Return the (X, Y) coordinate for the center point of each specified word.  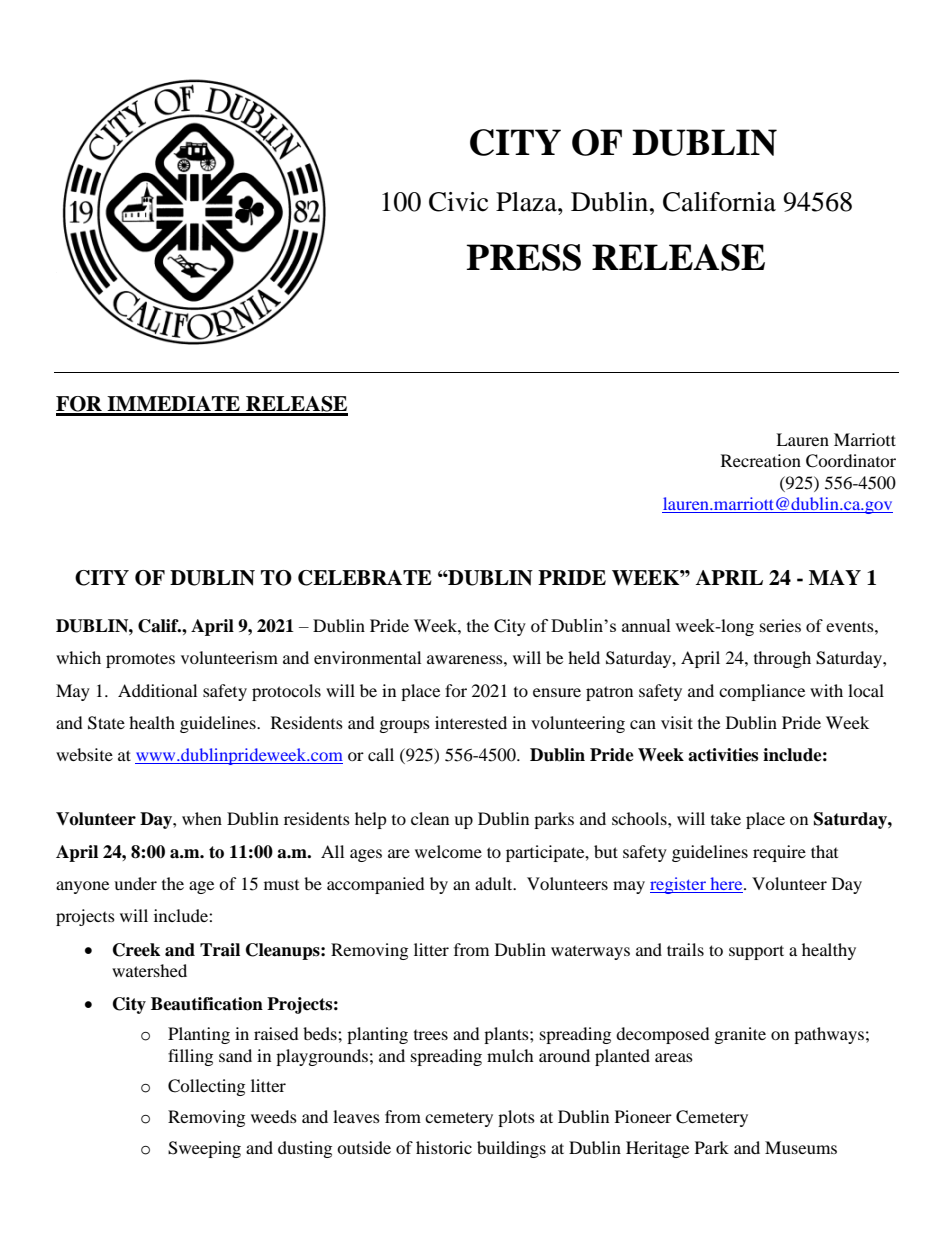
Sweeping (204, 1149)
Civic (458, 202)
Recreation (761, 460)
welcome (448, 851)
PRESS (523, 257)
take (726, 818)
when (202, 818)
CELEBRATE (365, 578)
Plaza (527, 202)
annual (646, 625)
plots (516, 1118)
